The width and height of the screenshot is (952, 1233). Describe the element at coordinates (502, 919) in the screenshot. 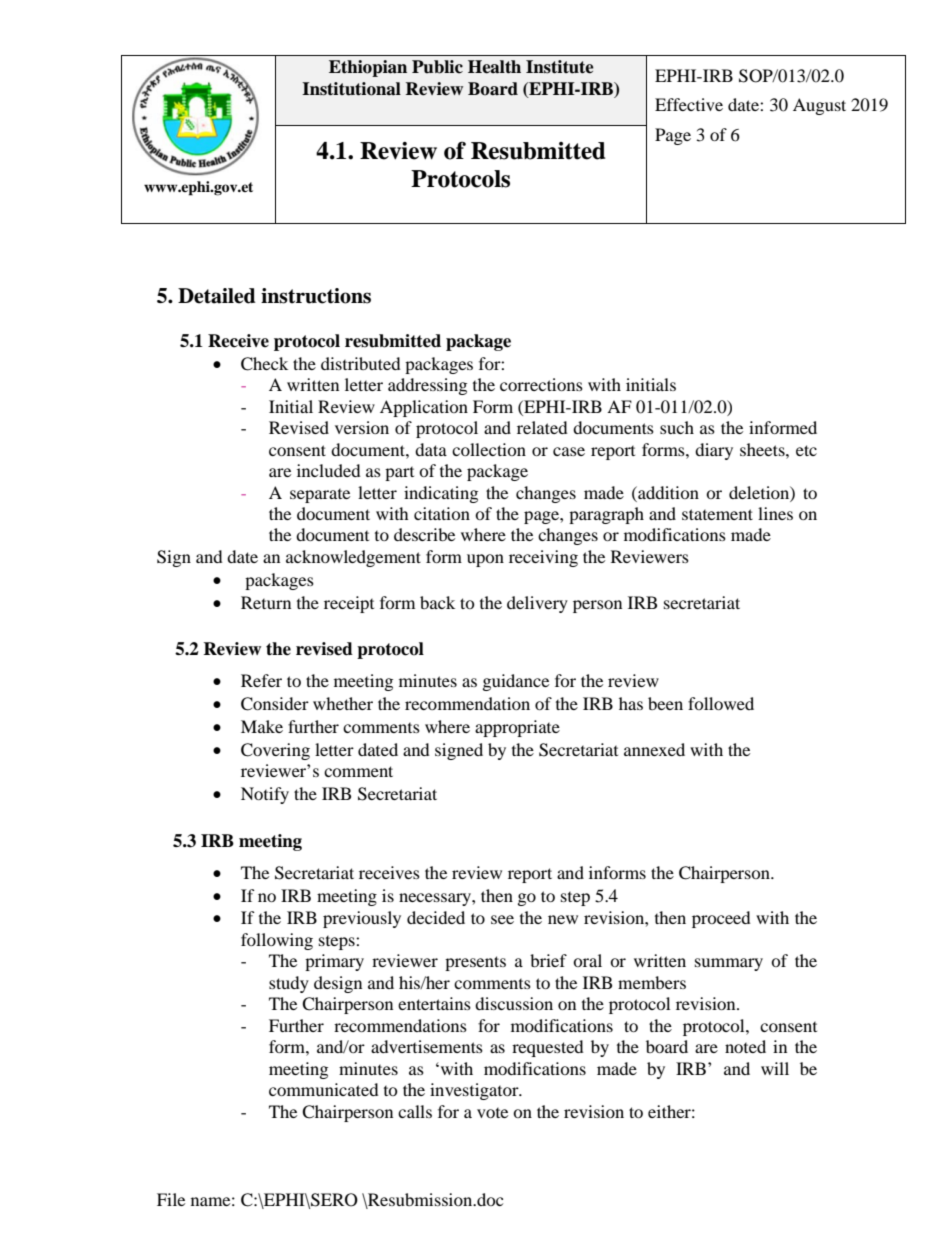

I see `see` at that location.
